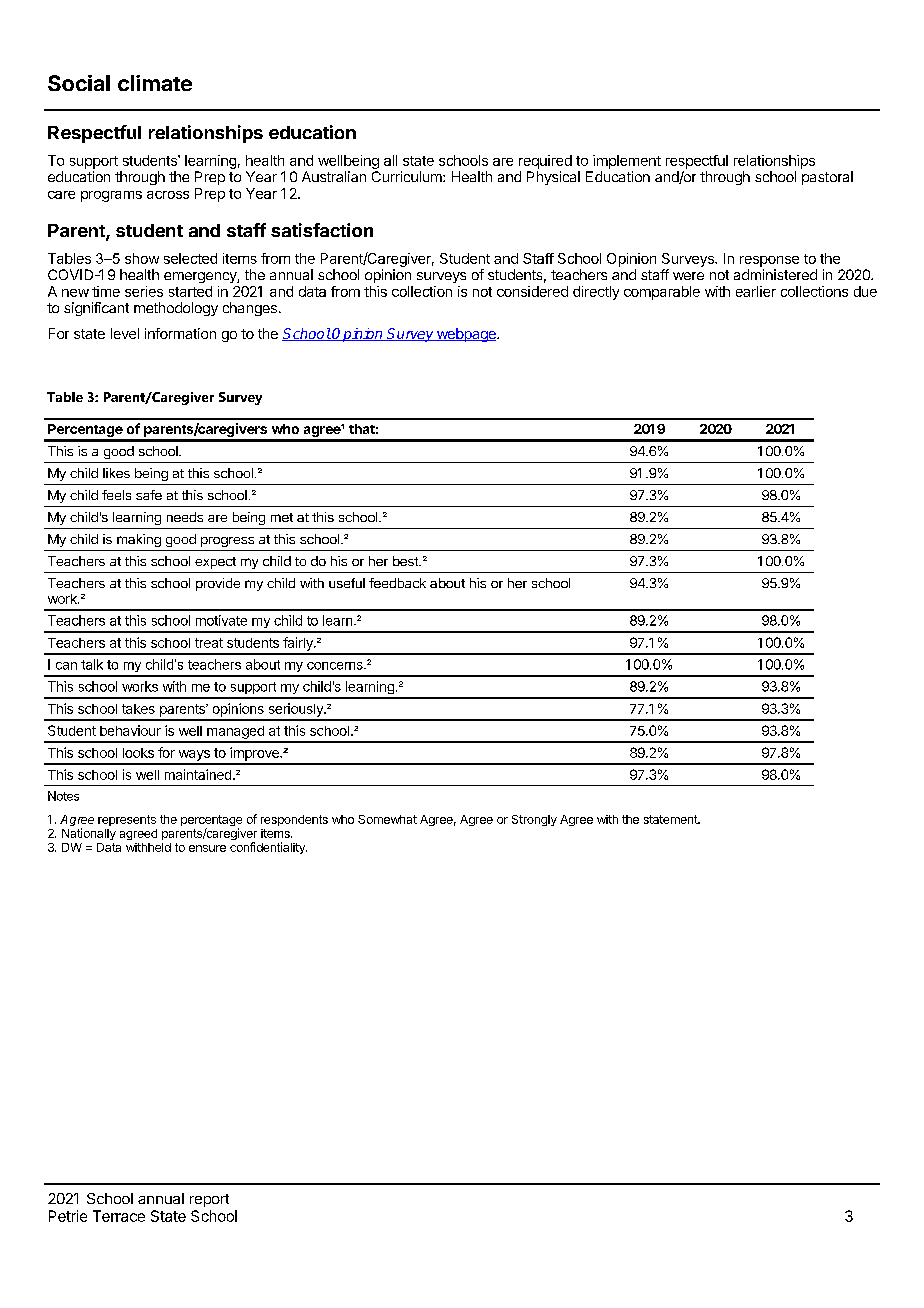 This screenshot has width=924, height=1308. What do you see at coordinates (827, 178) in the screenshot?
I see `pastoral` at bounding box center [827, 178].
